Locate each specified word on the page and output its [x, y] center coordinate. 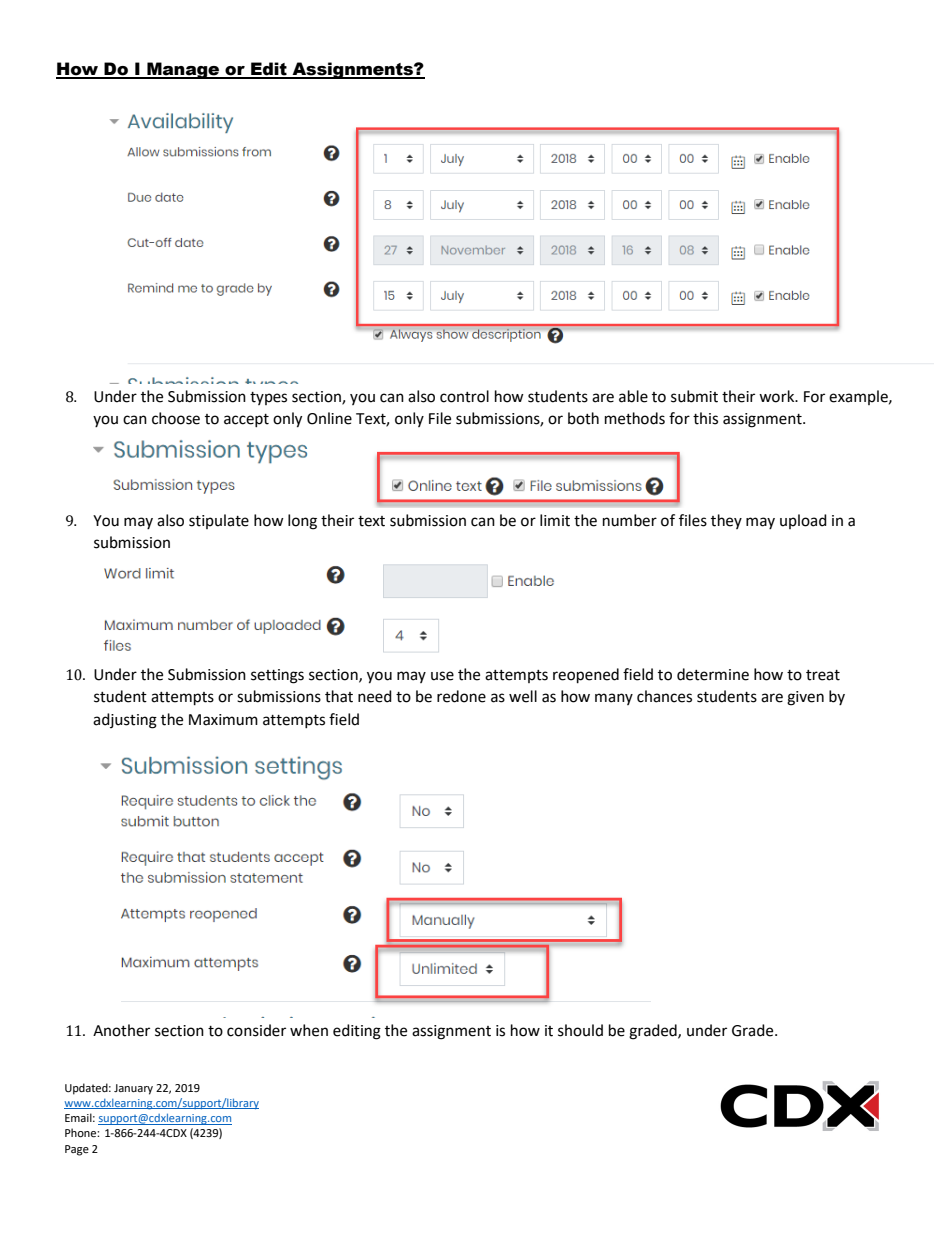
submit [694, 396]
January [133, 1089]
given [805, 698]
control [464, 396]
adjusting [125, 721]
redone [461, 696]
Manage [183, 70]
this [705, 418]
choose [176, 418]
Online [329, 418]
